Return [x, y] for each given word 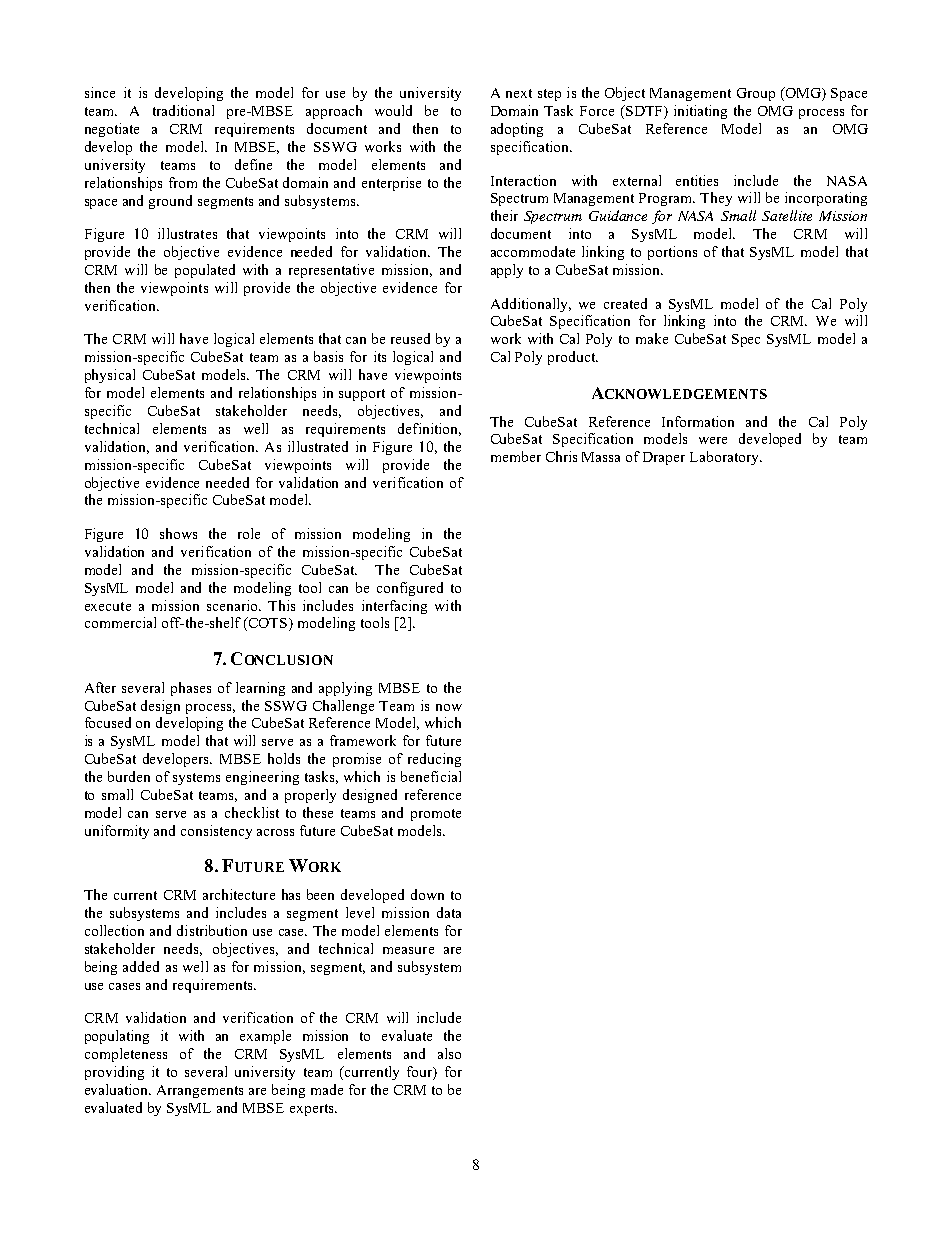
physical [110, 376]
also [449, 1053]
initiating [700, 112]
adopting [517, 130]
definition [429, 429]
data [449, 912]
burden [129, 776]
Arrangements [200, 1091]
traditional [183, 110]
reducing [434, 760]
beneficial [431, 776]
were [713, 440]
